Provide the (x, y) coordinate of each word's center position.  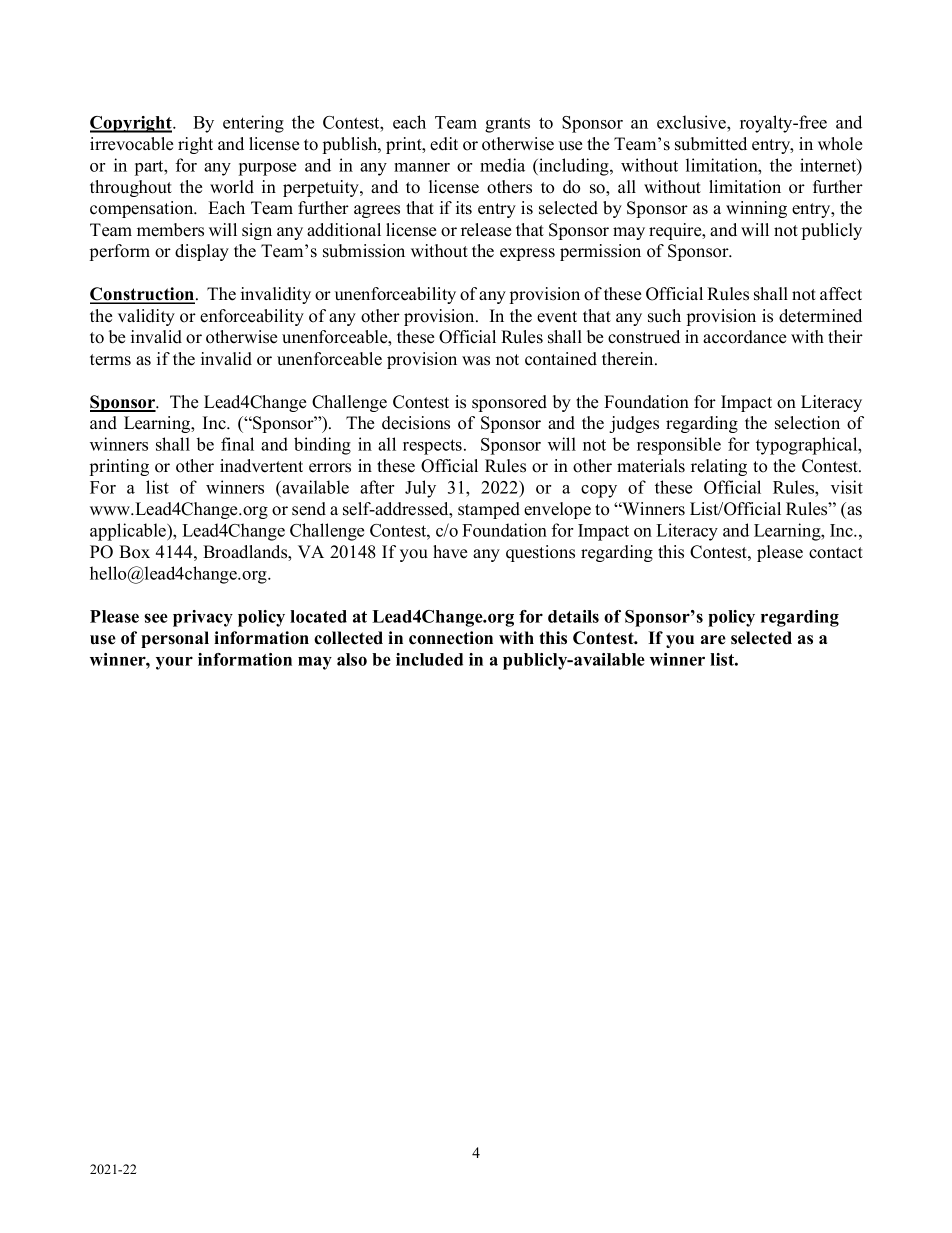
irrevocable (131, 144)
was (476, 361)
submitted (711, 144)
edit (444, 144)
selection (807, 423)
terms (110, 360)
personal (175, 639)
